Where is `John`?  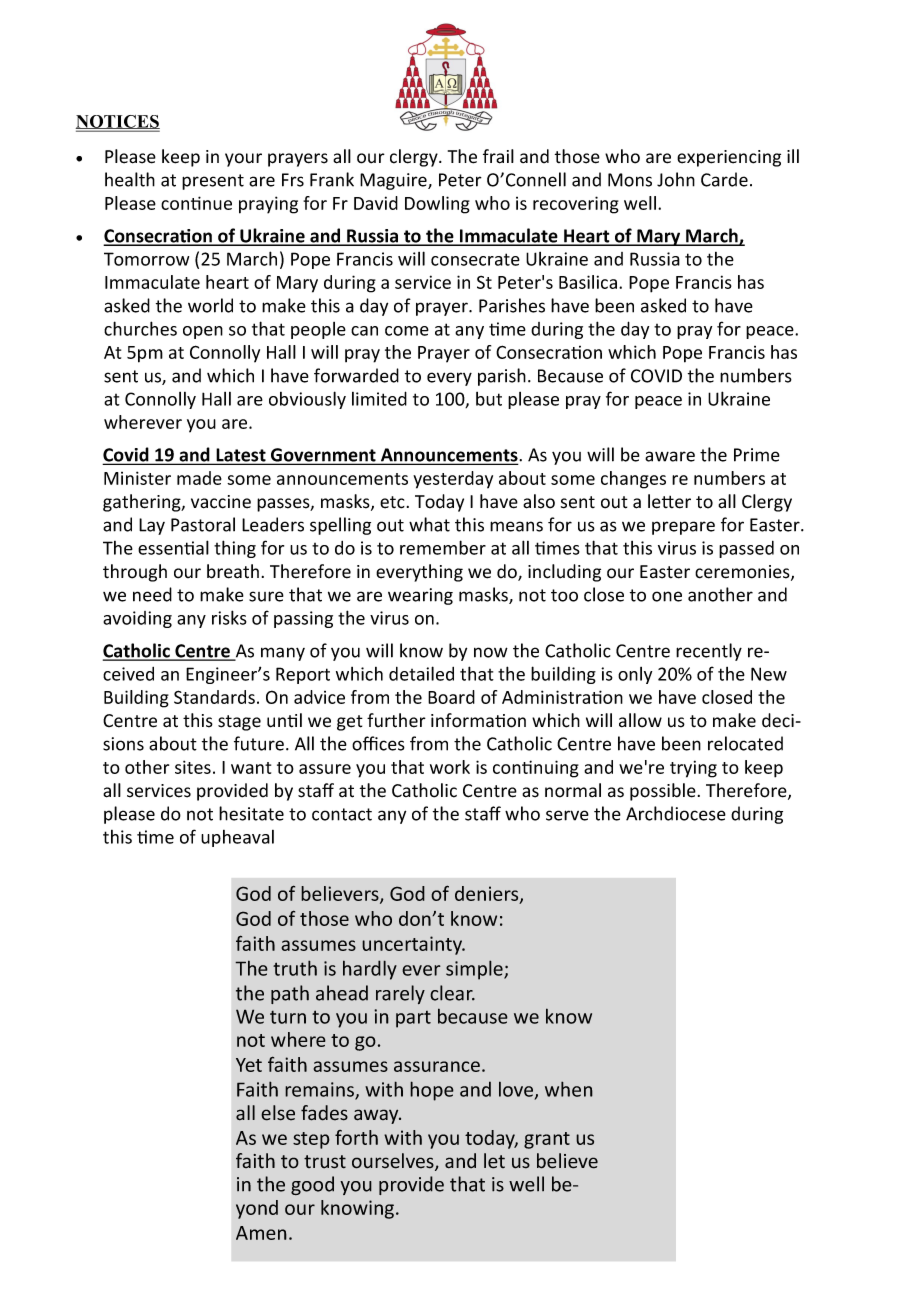
John is located at coordinates (676, 179).
